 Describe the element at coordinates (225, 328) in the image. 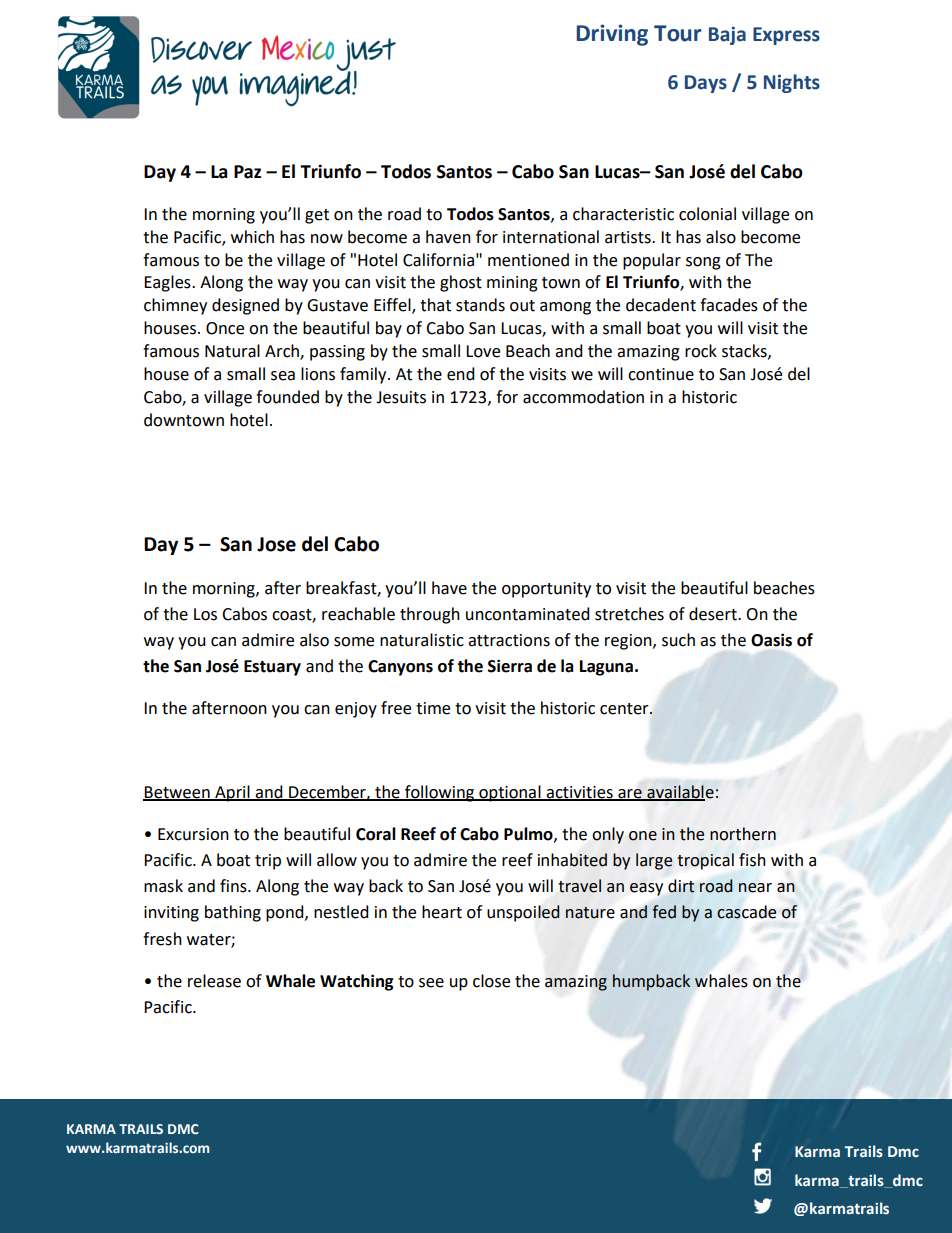

I see `Once` at that location.
